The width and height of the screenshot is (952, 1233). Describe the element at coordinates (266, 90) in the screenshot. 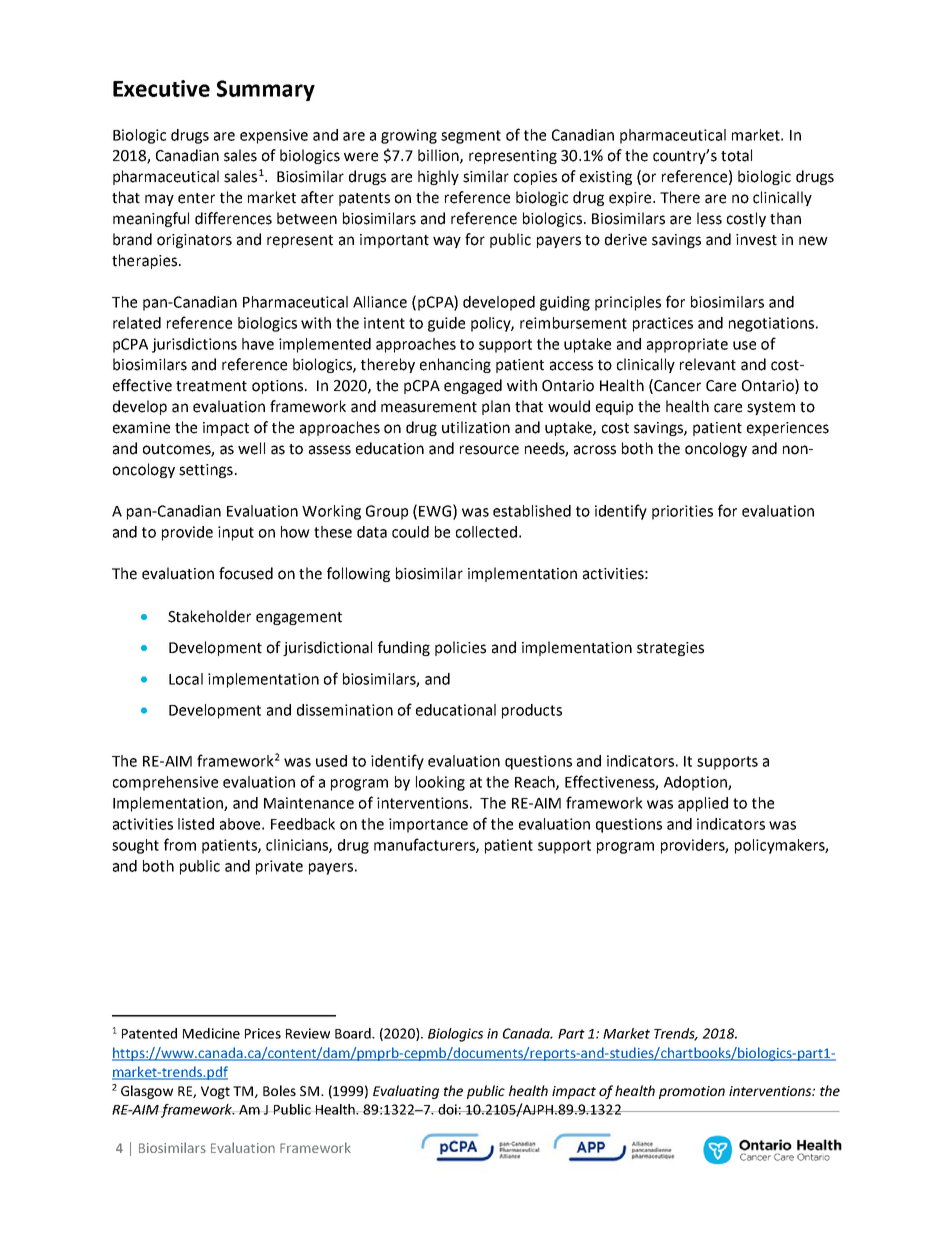

I see `Summary` at that location.
